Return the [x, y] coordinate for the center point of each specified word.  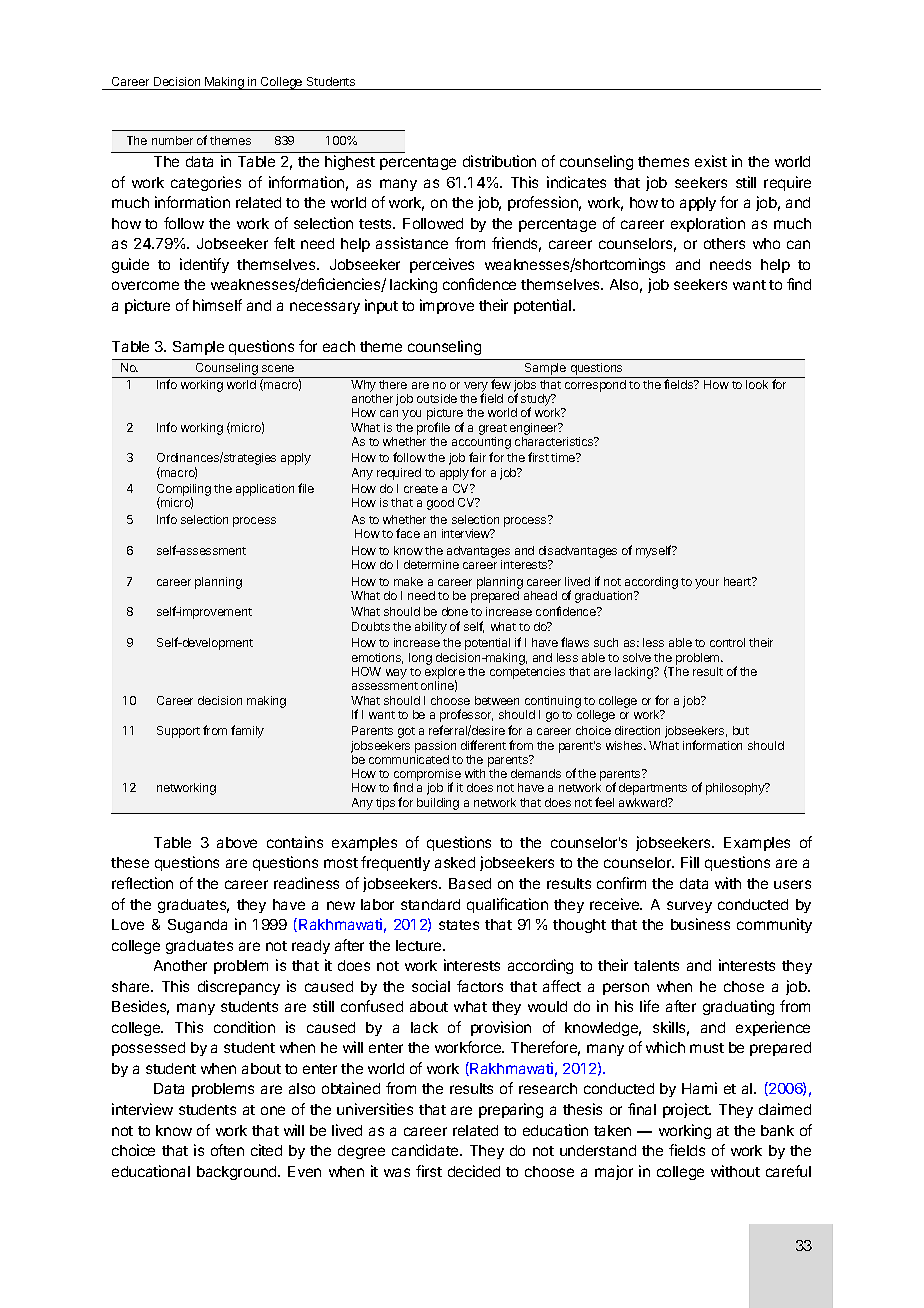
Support [178, 732]
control [727, 642]
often [227, 1150]
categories [206, 183]
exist [711, 161]
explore [445, 674]
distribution [499, 161]
